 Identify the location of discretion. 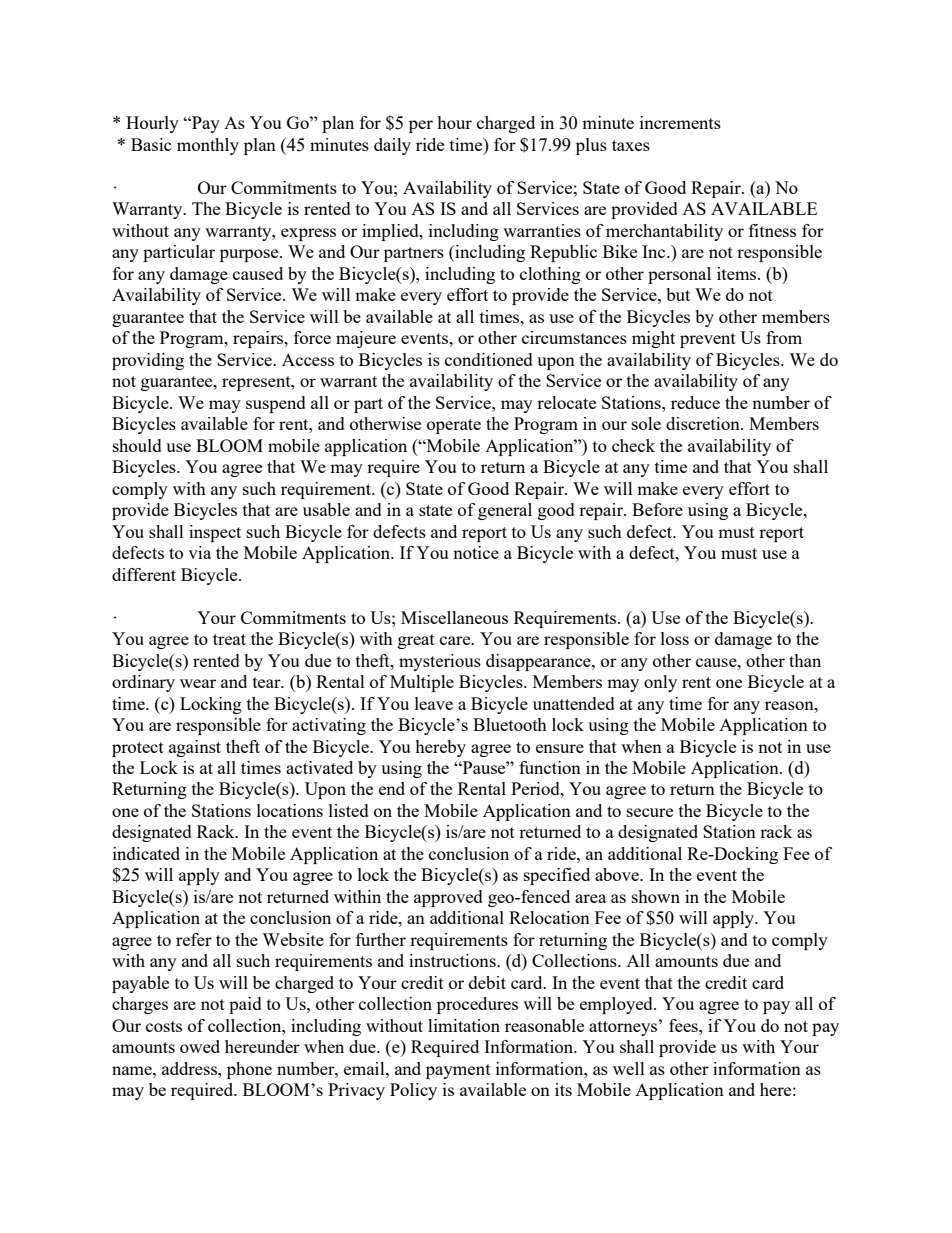
(704, 423).
